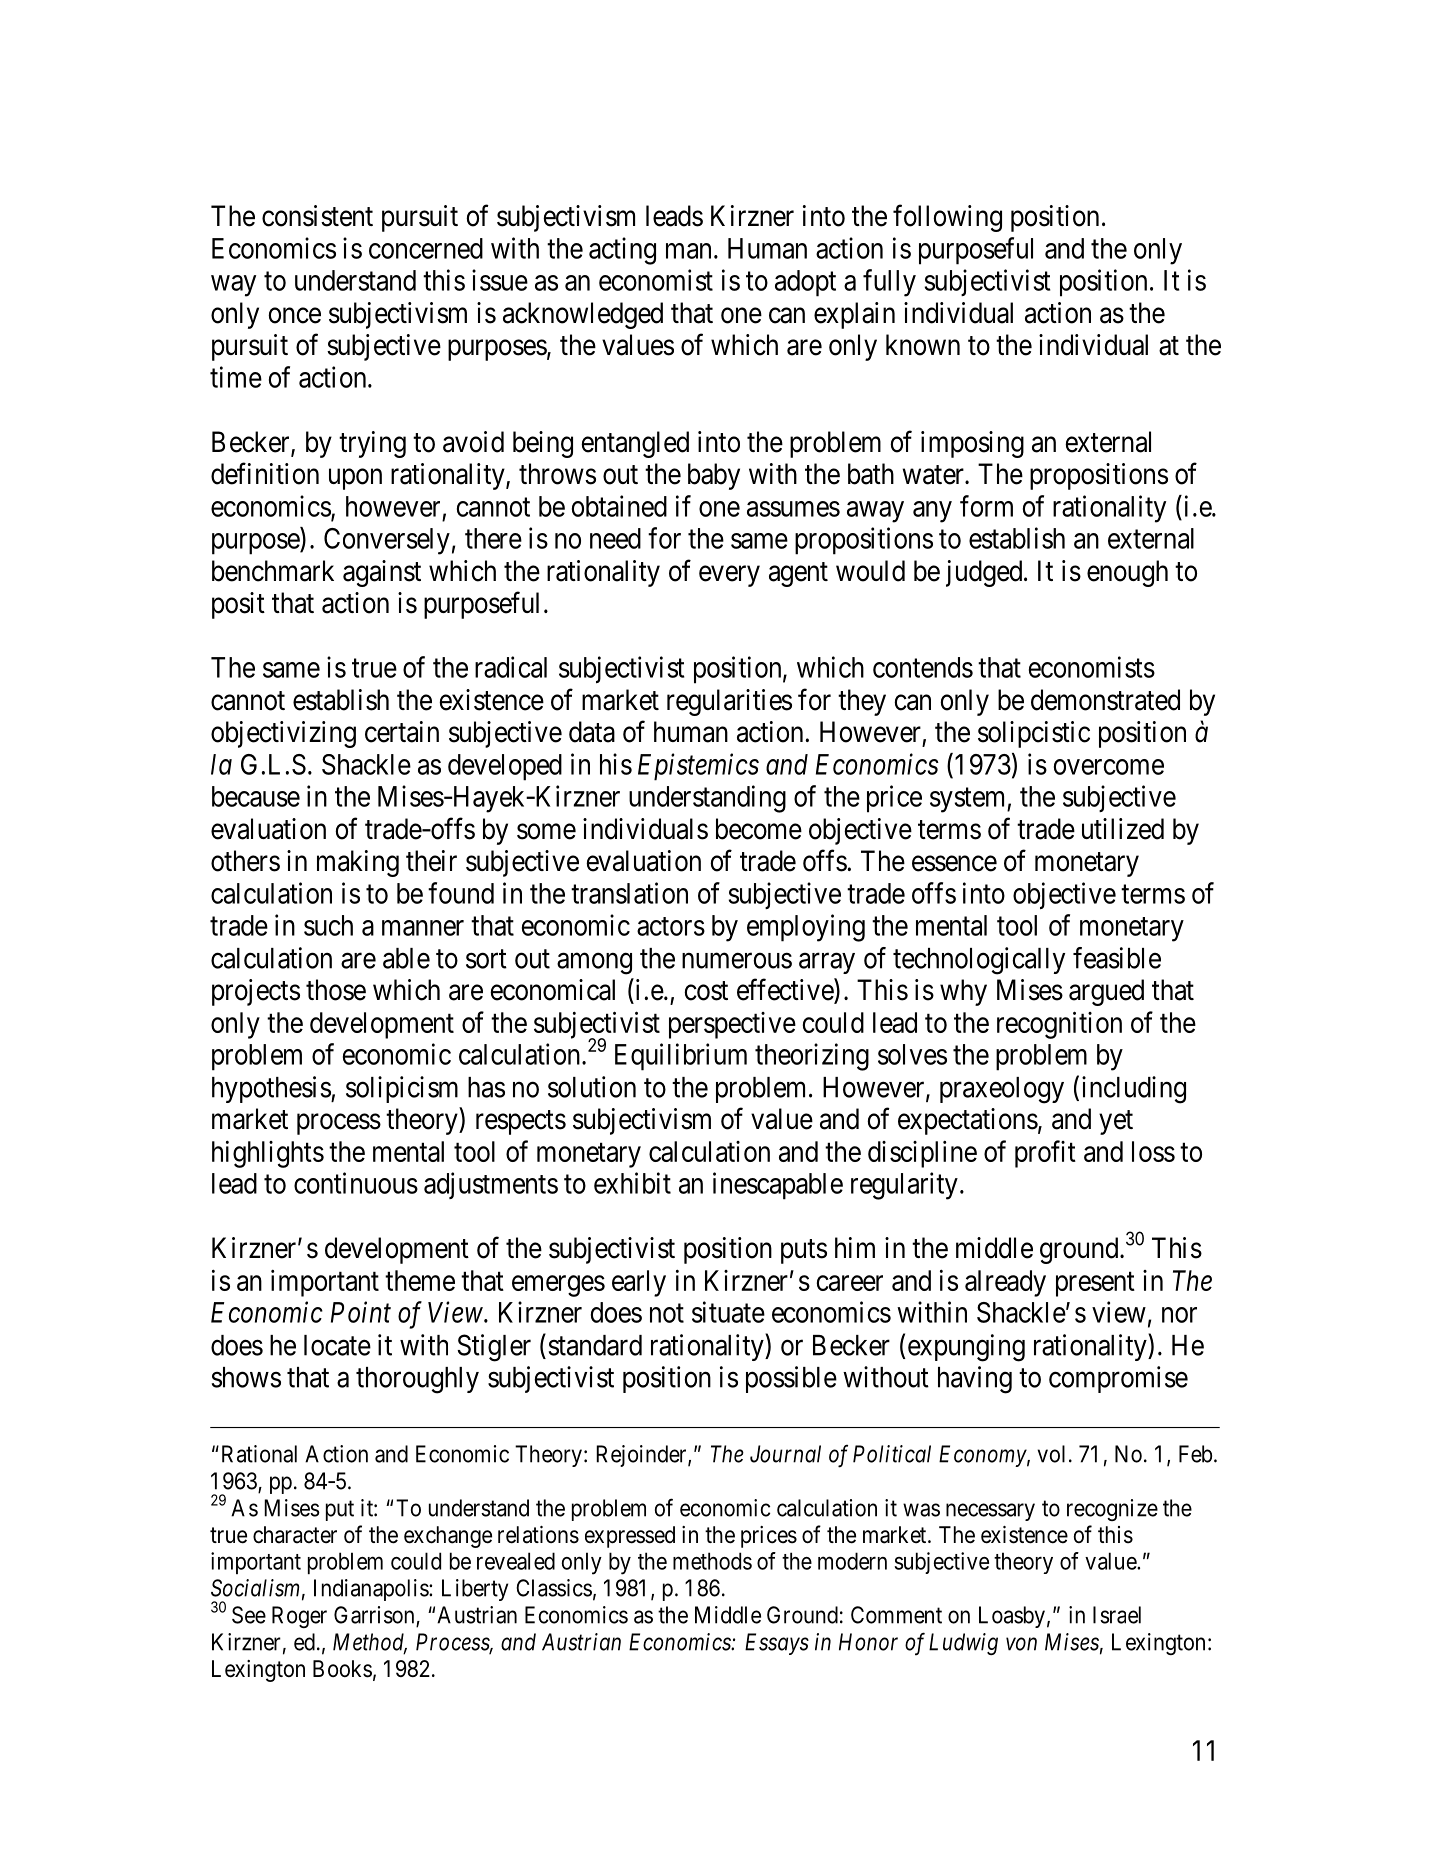 The height and width of the document is (1851, 1430). What do you see at coordinates (356, 1183) in the document?
I see `continuous` at bounding box center [356, 1183].
